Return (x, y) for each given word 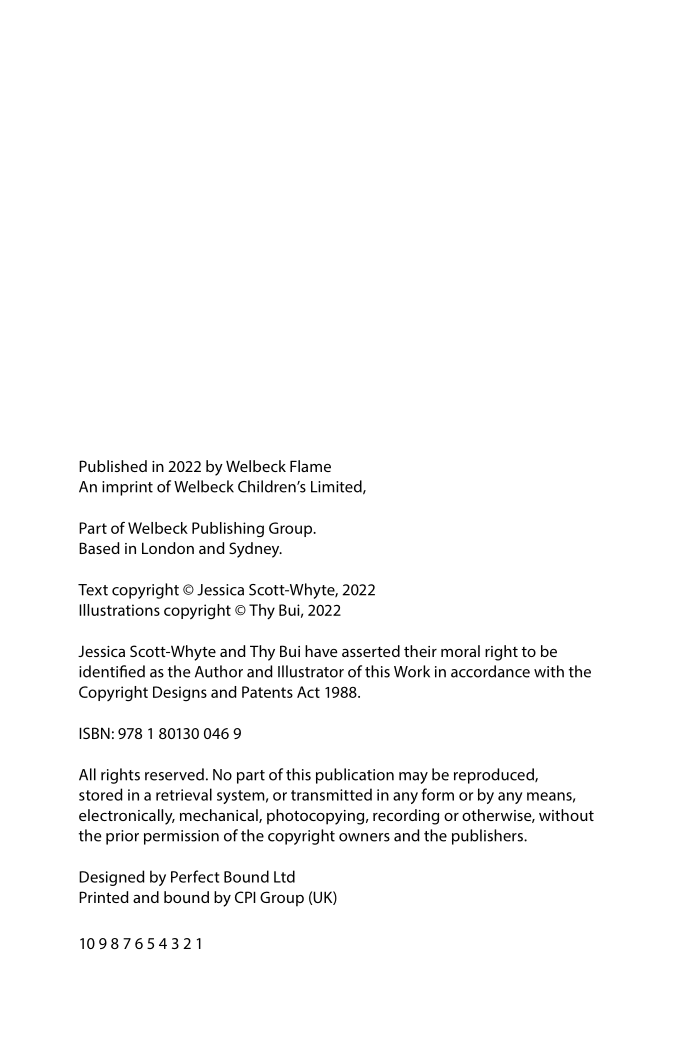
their (420, 651)
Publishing (228, 530)
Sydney (255, 550)
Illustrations (119, 610)
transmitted (331, 794)
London (168, 548)
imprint (127, 488)
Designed (112, 878)
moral (460, 651)
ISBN (94, 733)
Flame (310, 466)
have (321, 651)
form (438, 794)
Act (308, 692)
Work (412, 671)
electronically (127, 817)
